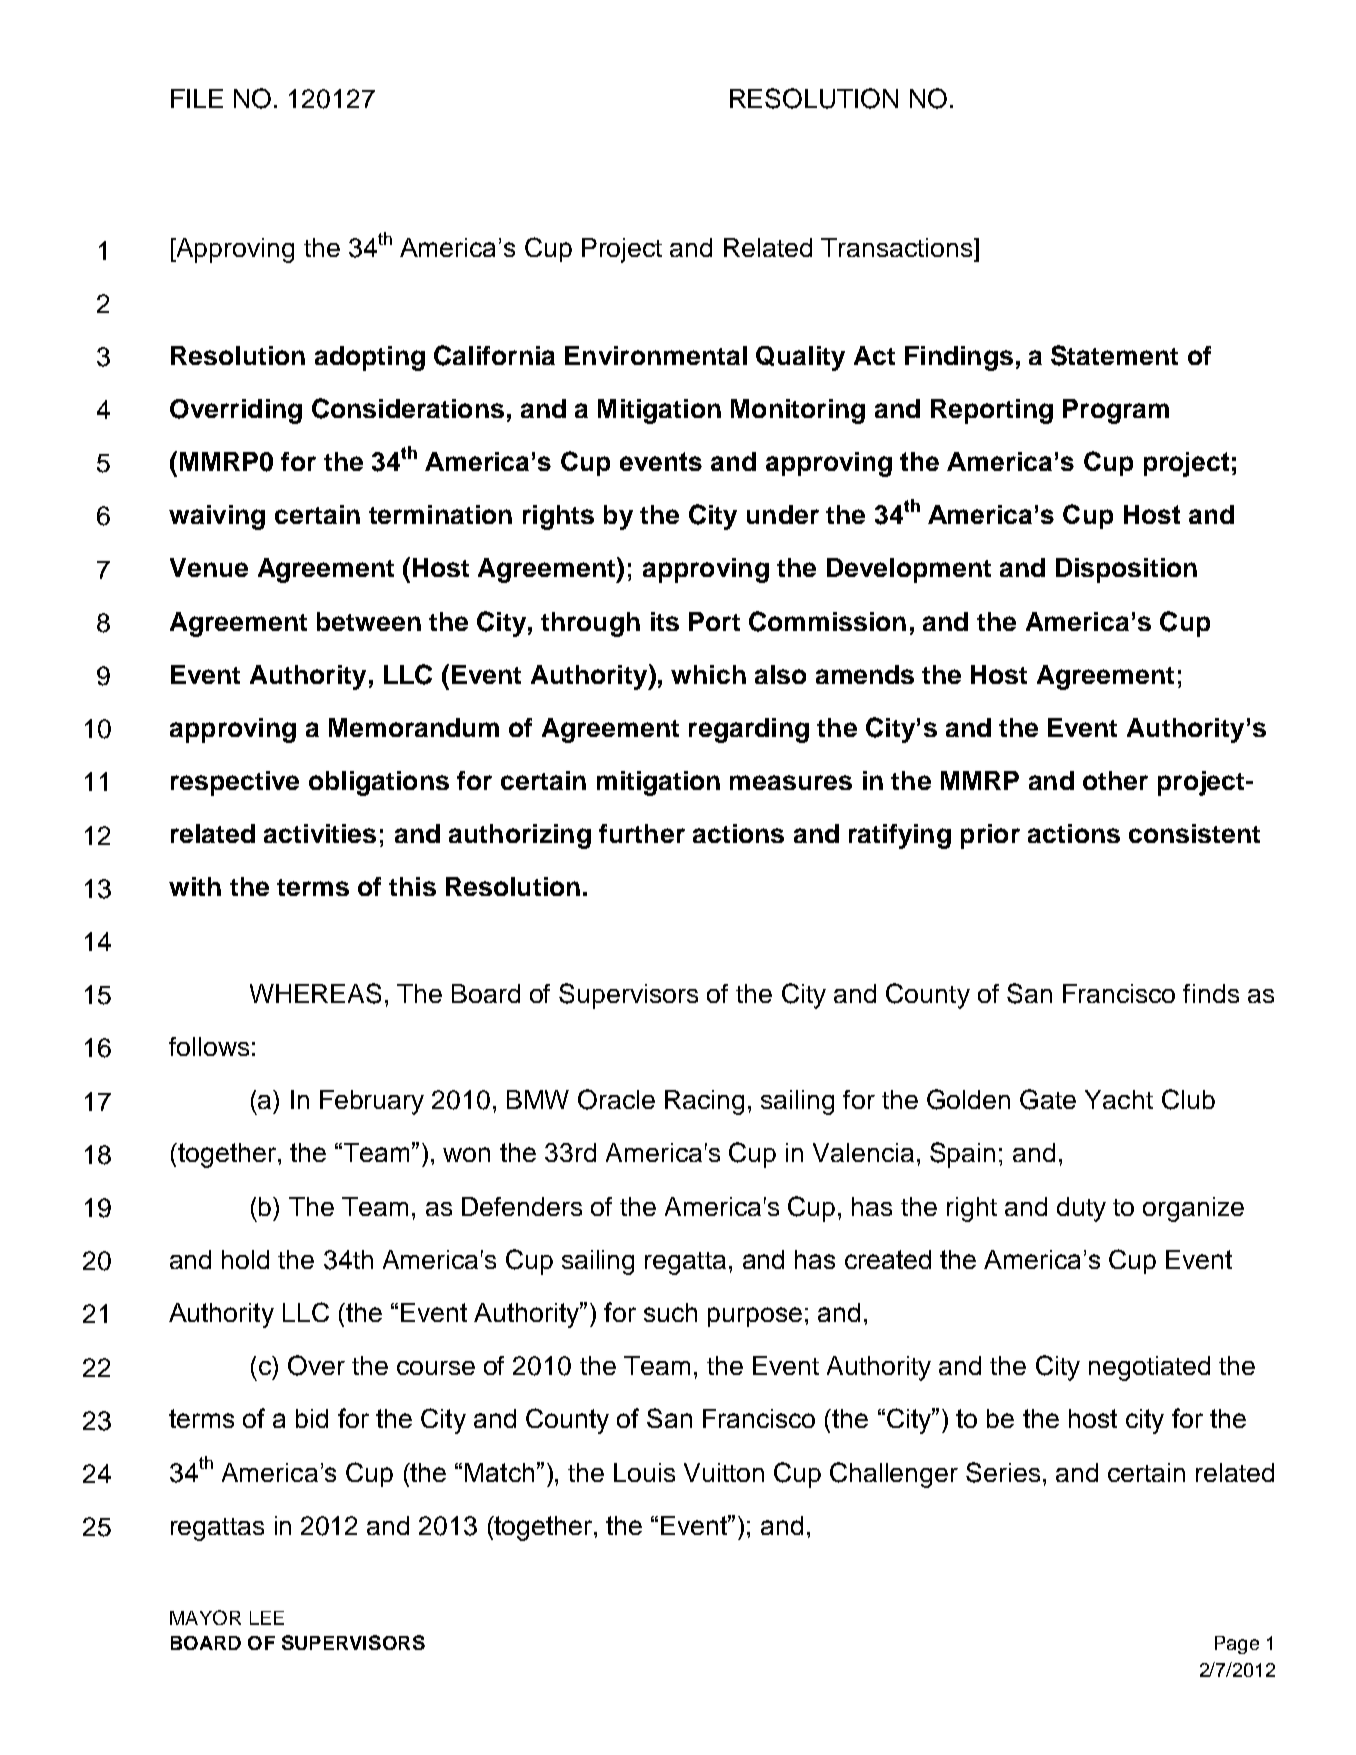  I want to click on Vuitton, so click(724, 1472).
